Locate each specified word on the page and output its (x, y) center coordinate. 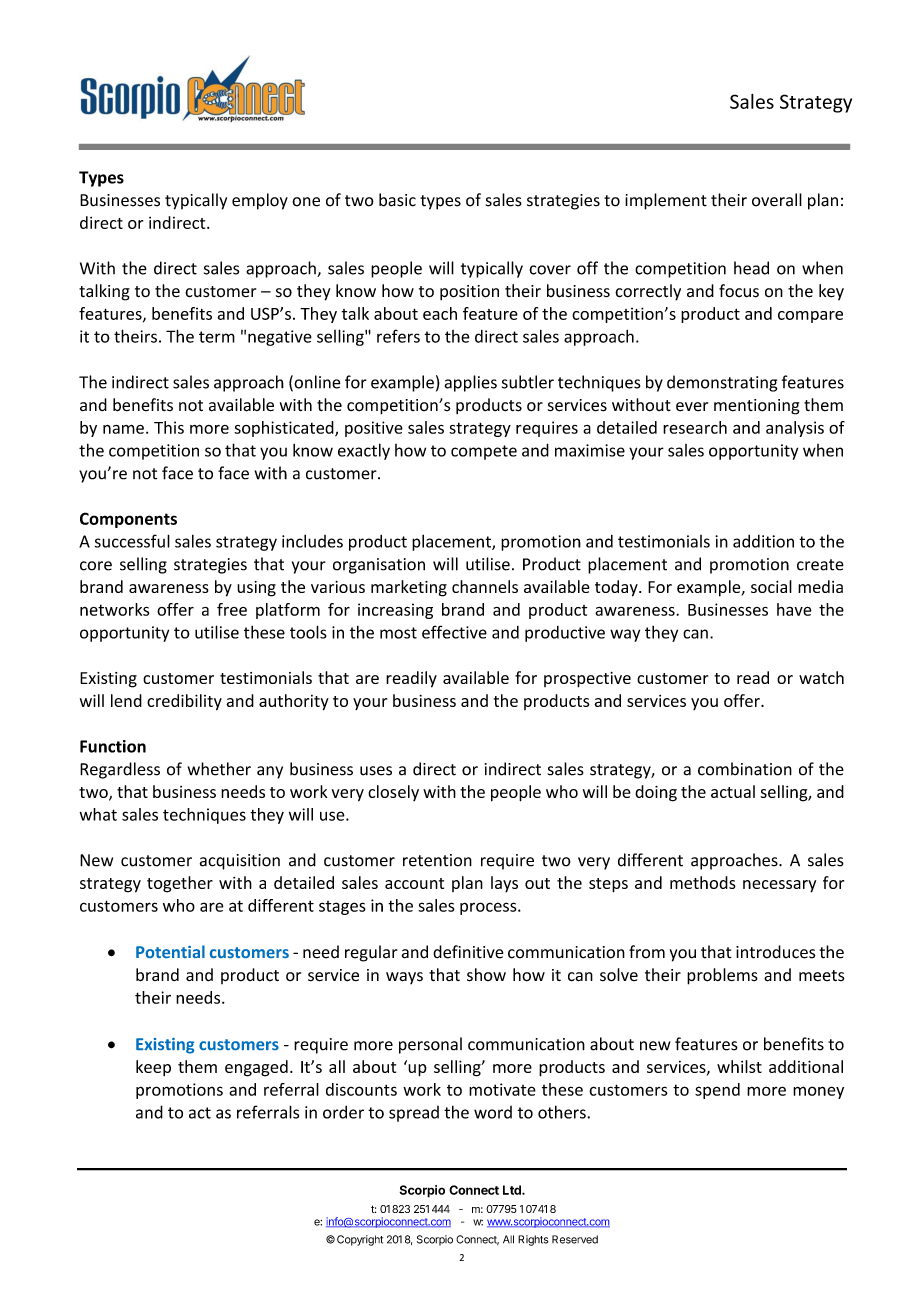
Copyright (360, 1240)
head (751, 268)
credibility (184, 702)
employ (260, 201)
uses (376, 771)
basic (397, 200)
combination (745, 769)
